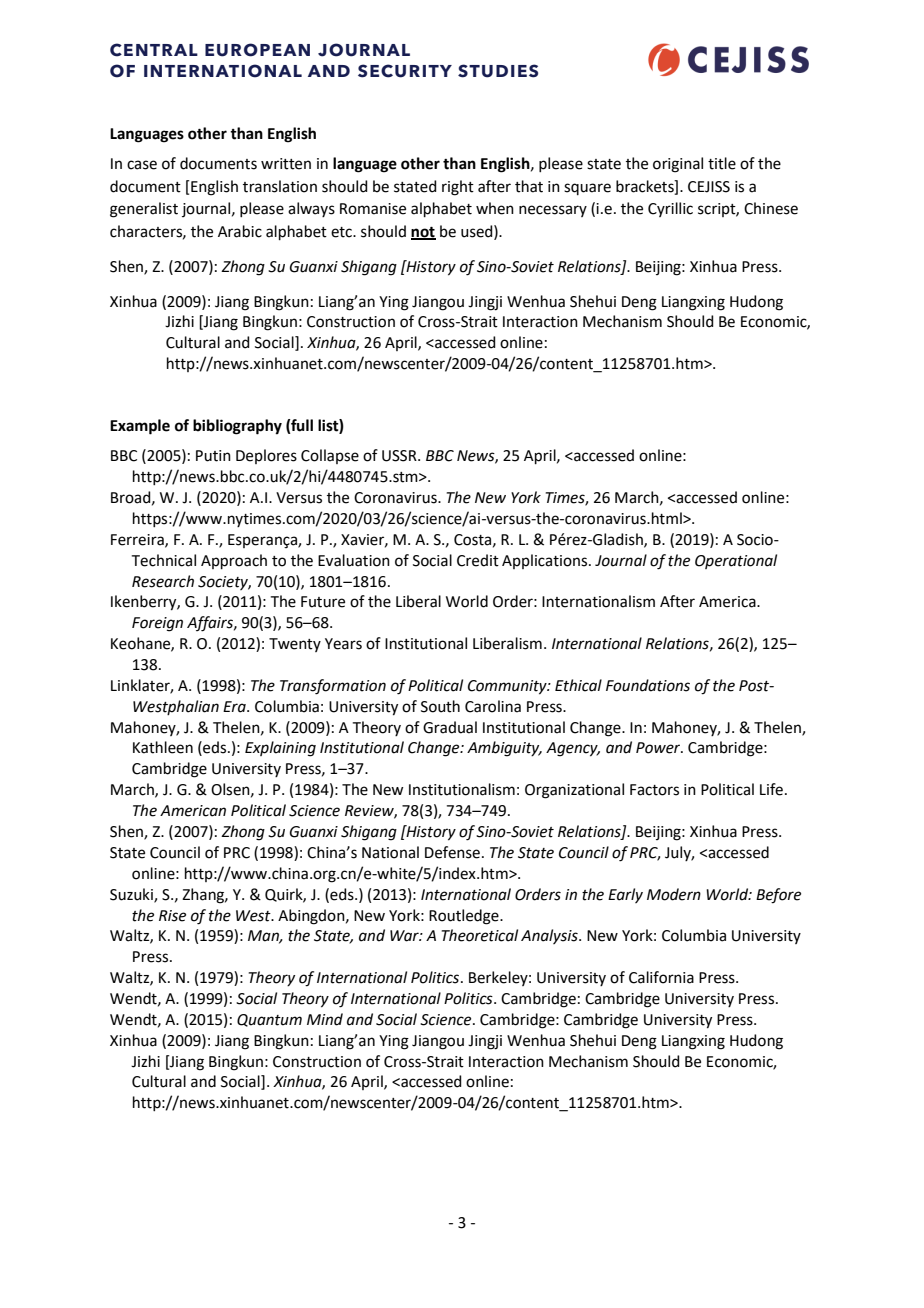 This image has width=924, height=1308. I want to click on Quantum, so click(269, 1020).
